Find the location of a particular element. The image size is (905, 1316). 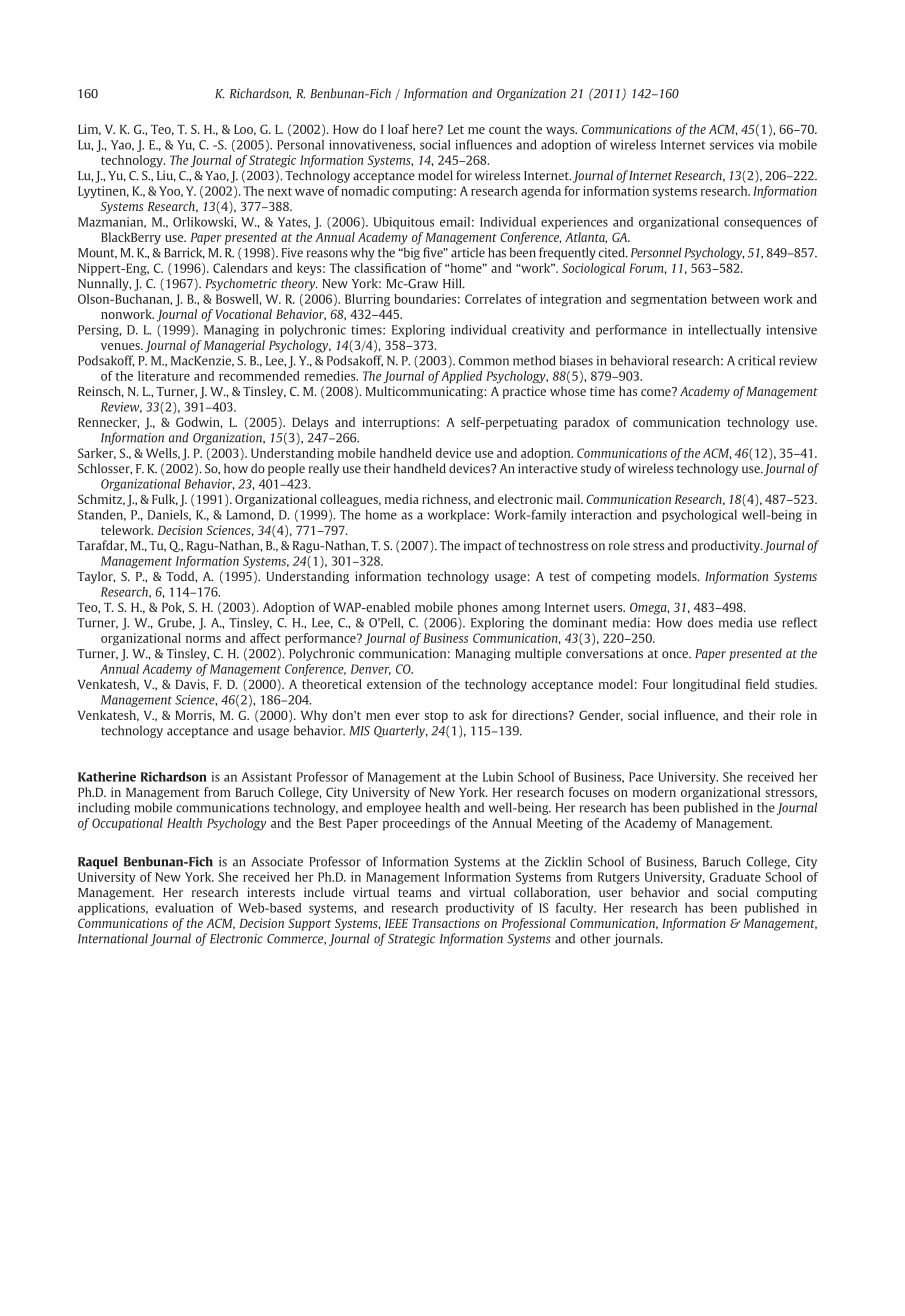

impact is located at coordinates (483, 546).
